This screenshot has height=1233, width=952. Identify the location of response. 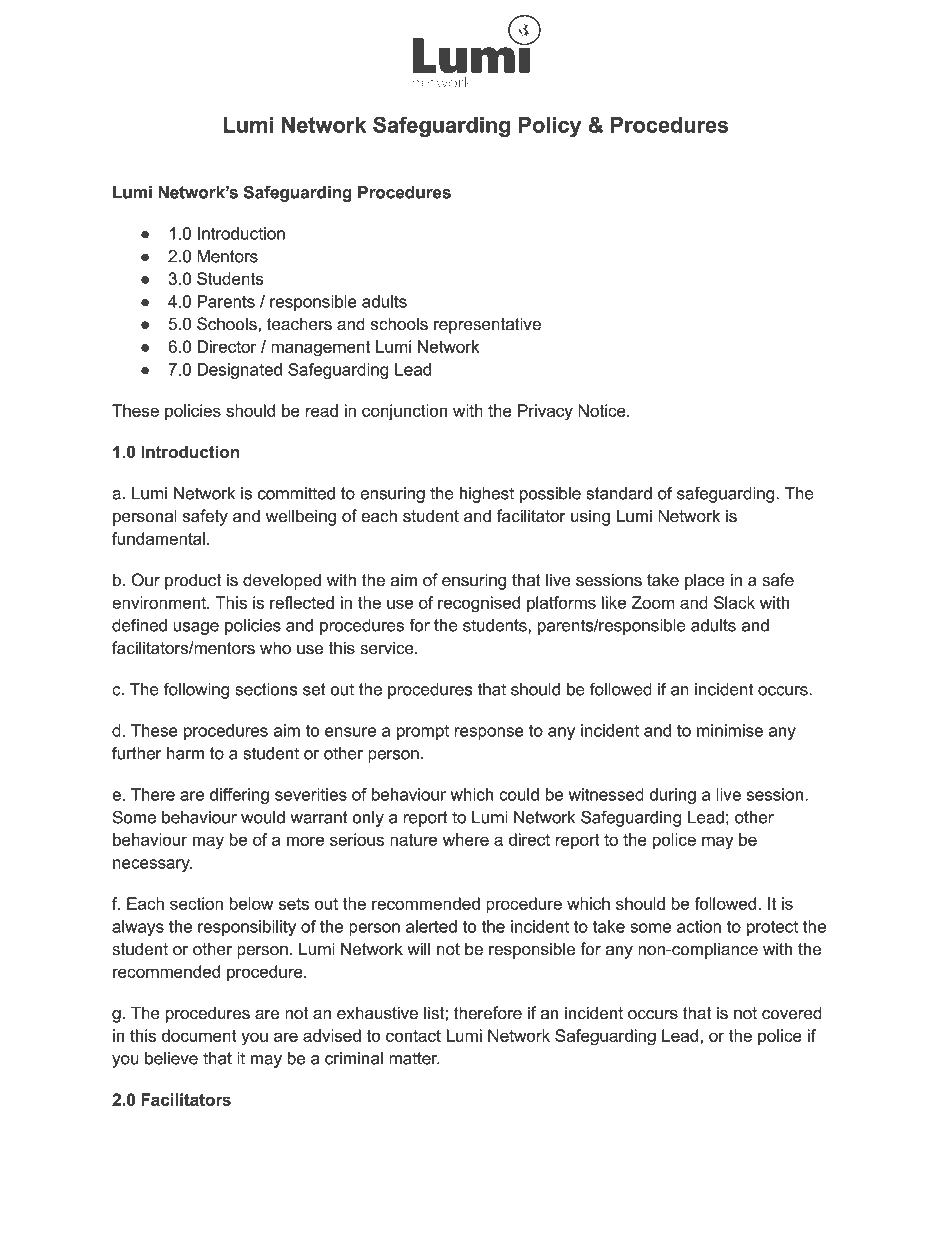
(489, 733).
